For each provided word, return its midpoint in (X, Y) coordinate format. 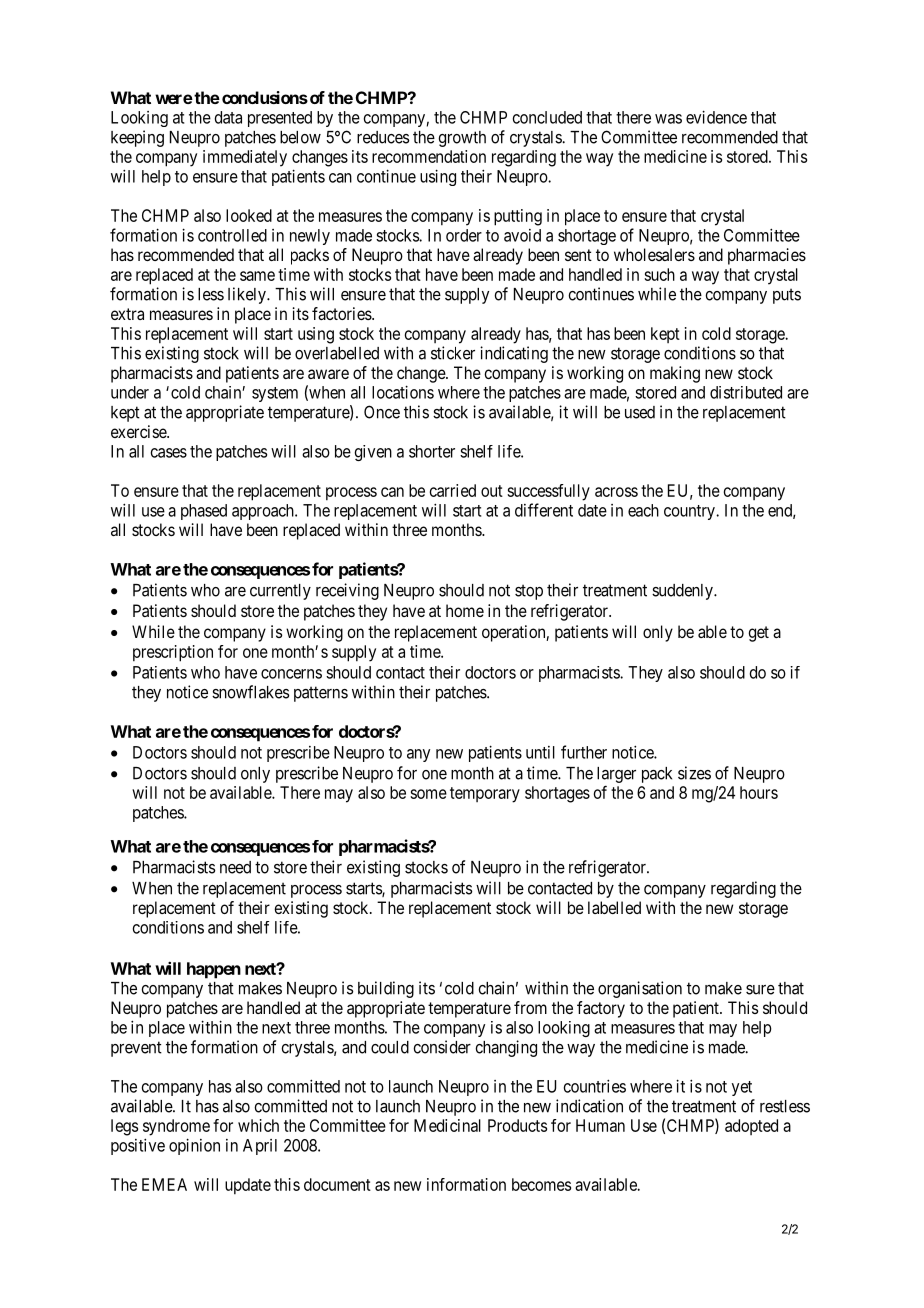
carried (453, 490)
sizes (694, 773)
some (428, 794)
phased (204, 512)
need (235, 867)
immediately (245, 158)
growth (462, 139)
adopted (751, 1127)
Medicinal (447, 1125)
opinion (194, 1146)
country (690, 512)
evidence (716, 117)
